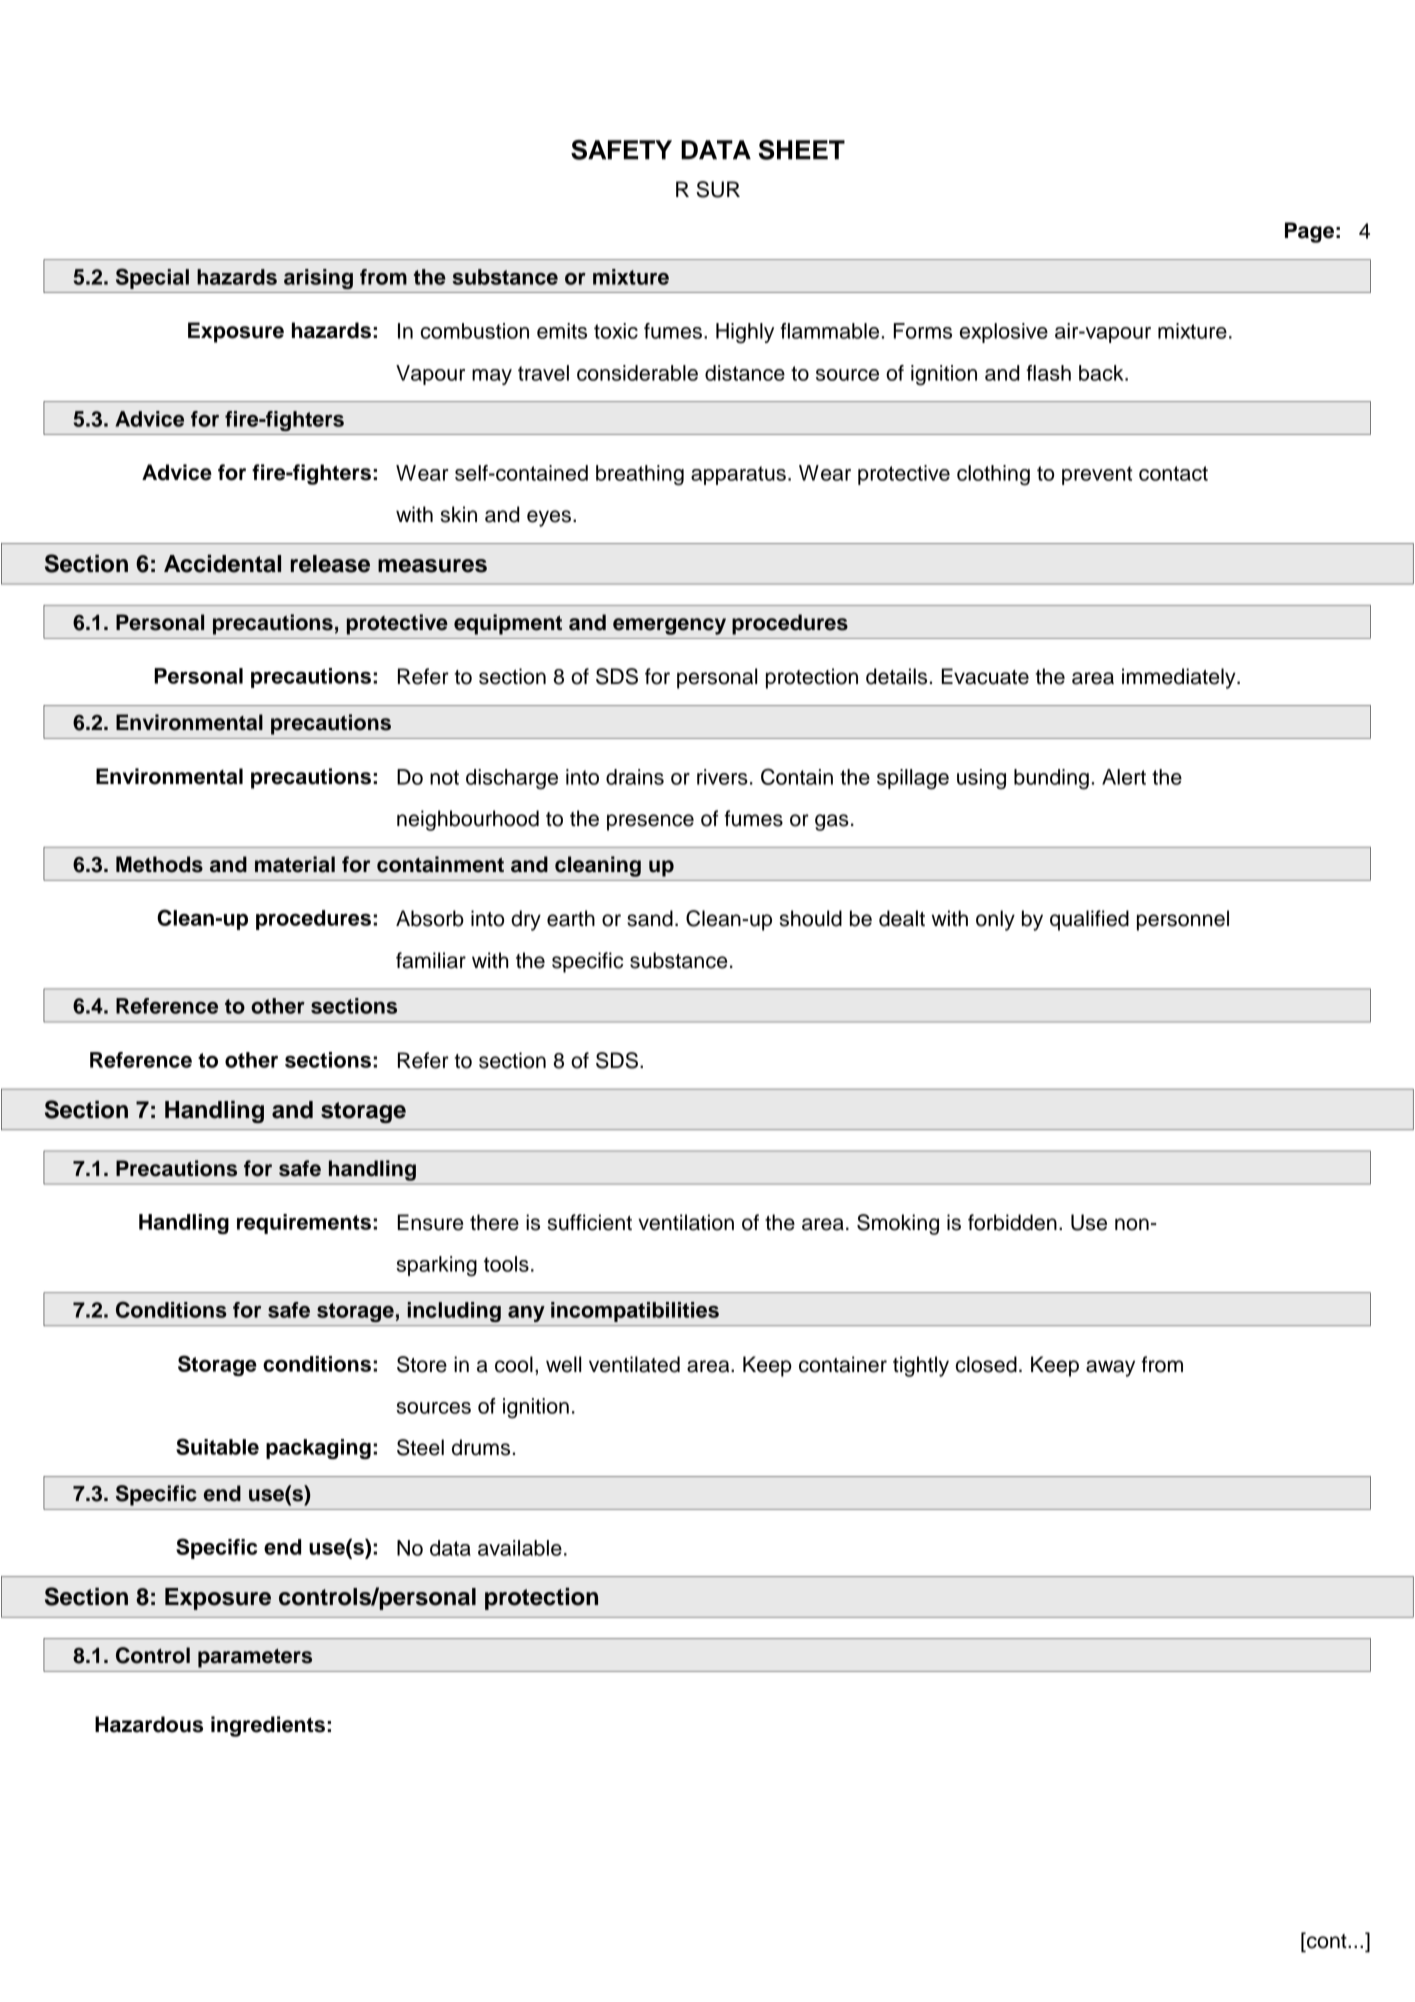  What do you see at coordinates (1309, 232) in the image?
I see `Page` at bounding box center [1309, 232].
